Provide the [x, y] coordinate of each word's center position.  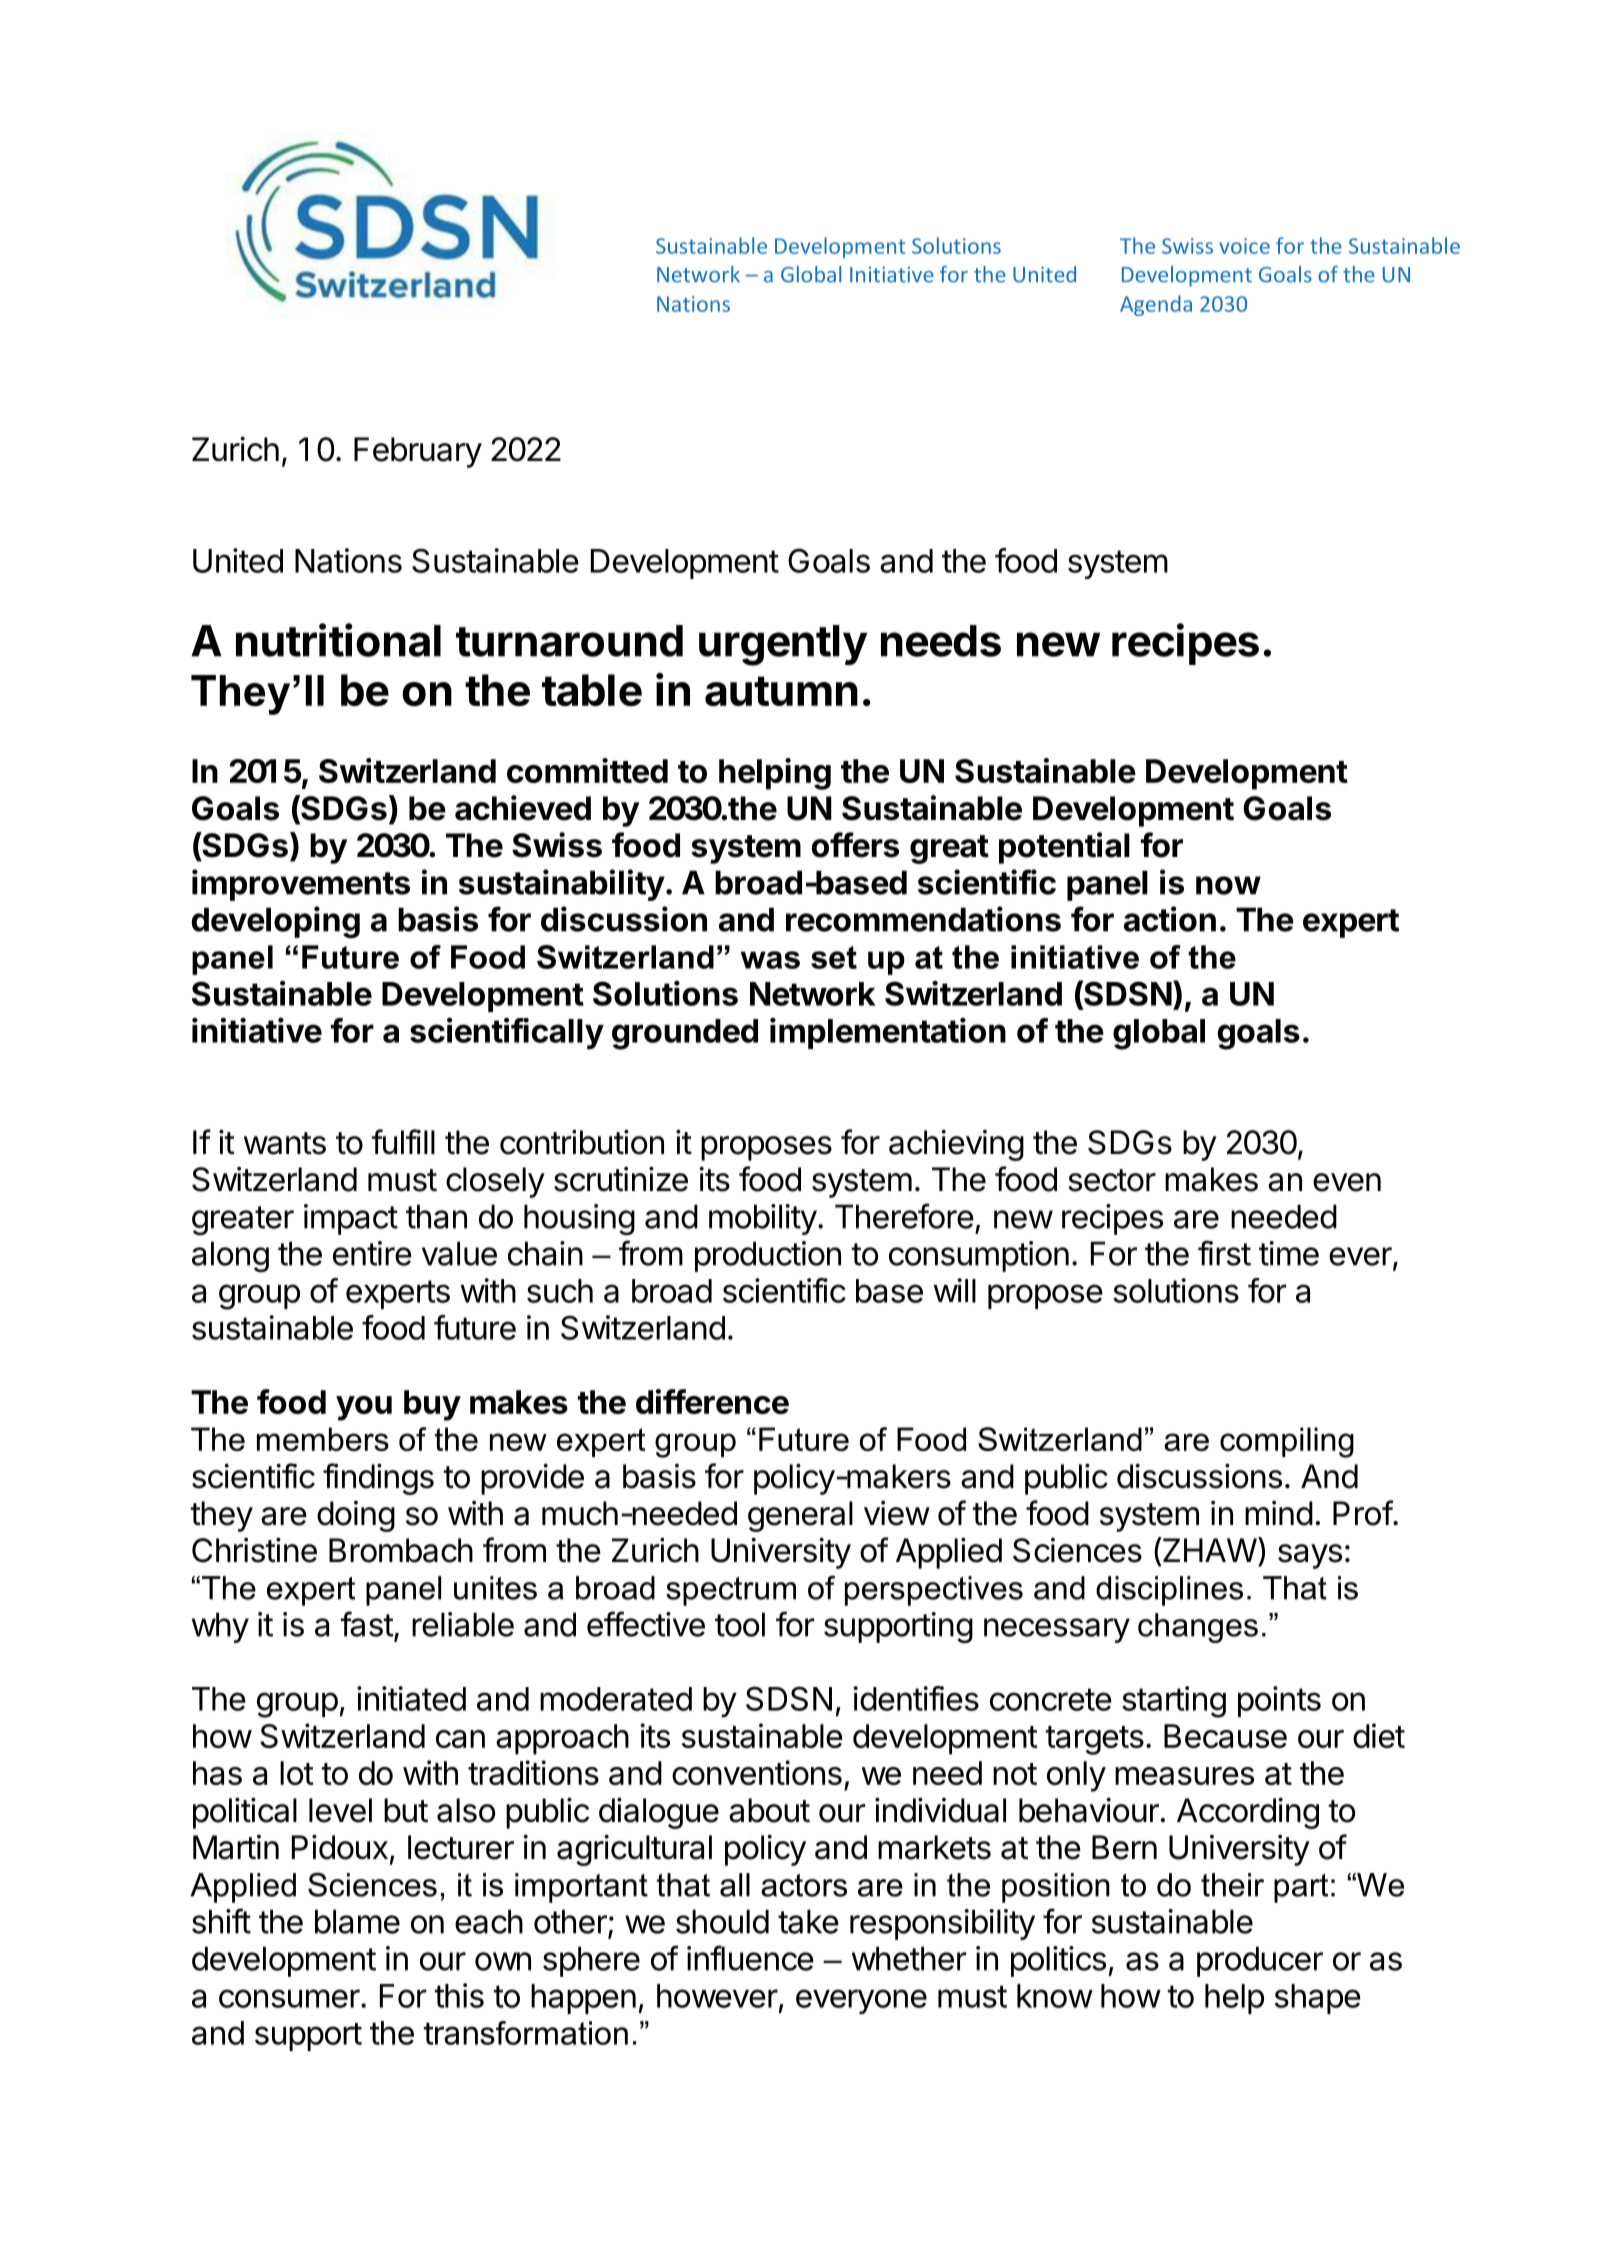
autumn [781, 691]
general [800, 1516]
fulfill [403, 1141]
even [1347, 1182]
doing [356, 1516]
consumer [289, 1998]
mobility [763, 1219]
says [1310, 1556]
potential [1064, 848]
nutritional [338, 640]
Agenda [1156, 305]
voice [1244, 246]
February [418, 452]
